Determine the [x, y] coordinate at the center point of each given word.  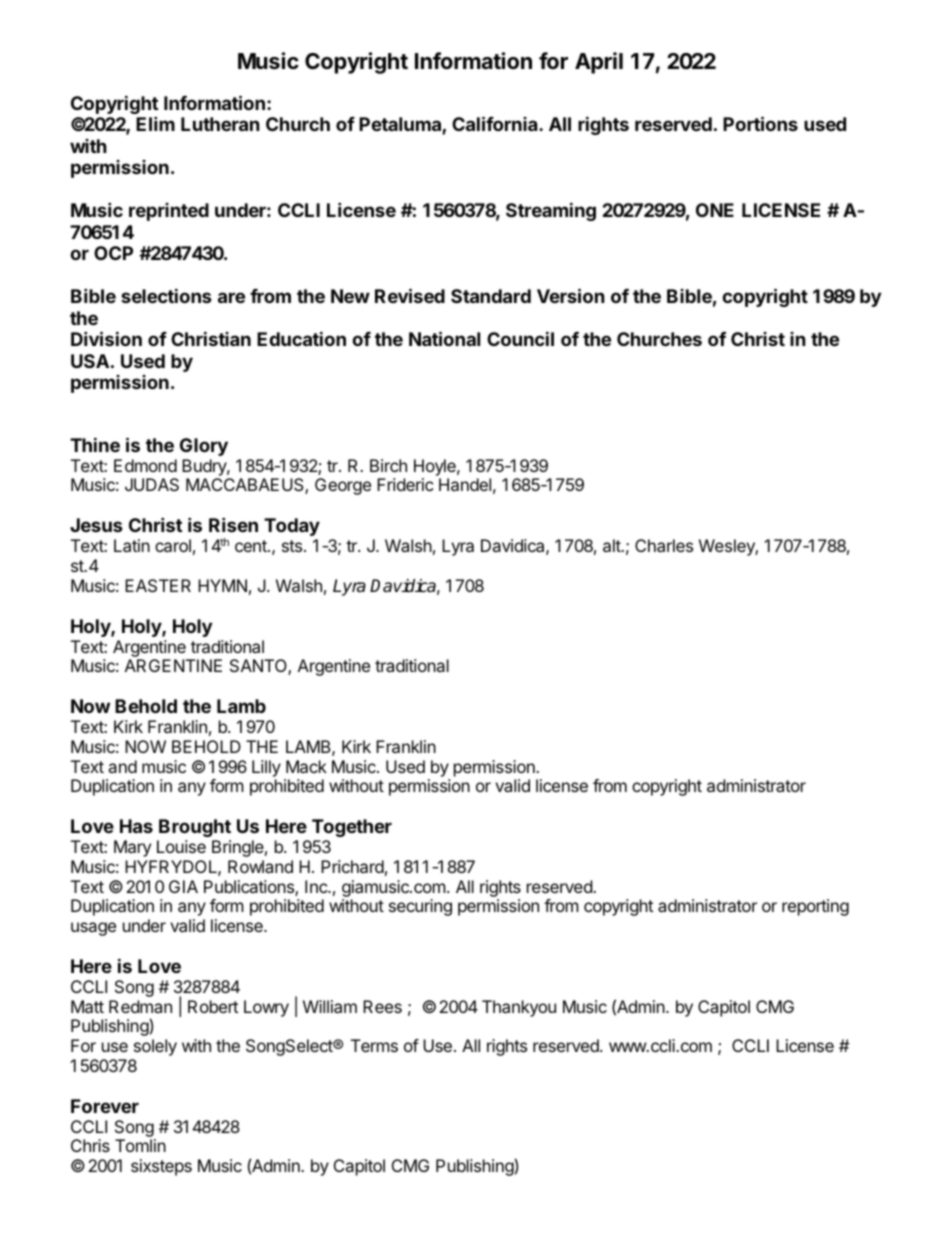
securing [420, 907]
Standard [491, 296]
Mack [306, 766]
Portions [760, 123]
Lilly [266, 768]
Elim [155, 123]
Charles [664, 545]
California [496, 123]
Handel [465, 484]
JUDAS [152, 484]
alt [613, 545]
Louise [181, 846]
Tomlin [140, 1145]
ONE [715, 210]
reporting [815, 907]
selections [166, 295]
